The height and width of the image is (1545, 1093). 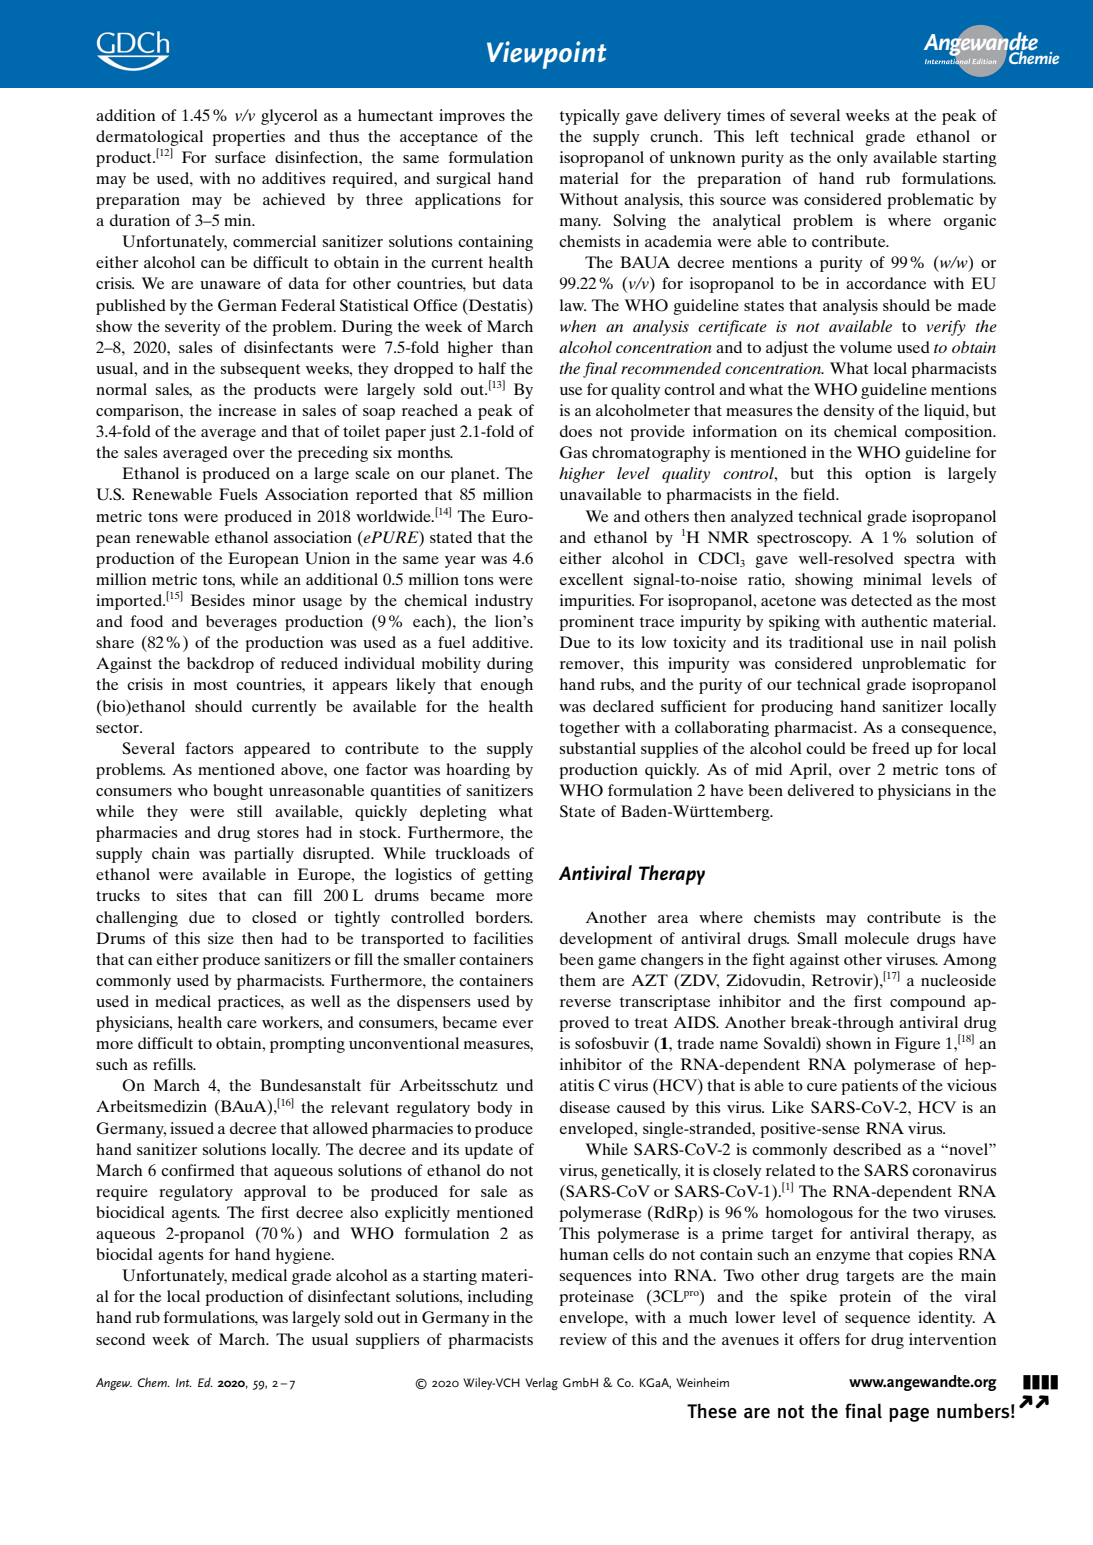 I want to click on getting, so click(x=508, y=876).
